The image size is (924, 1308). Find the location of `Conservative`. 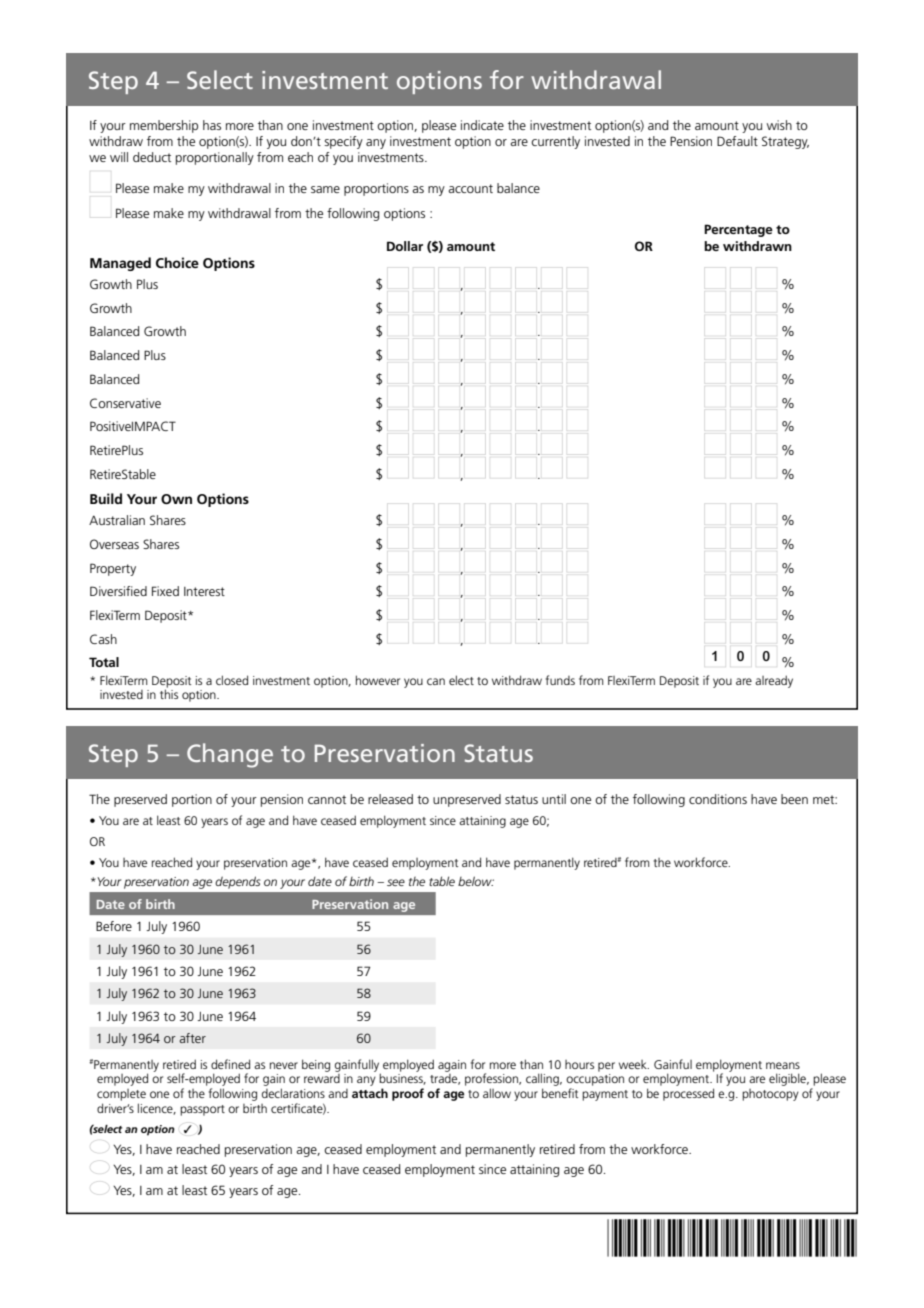

Conservative is located at coordinates (125, 403).
